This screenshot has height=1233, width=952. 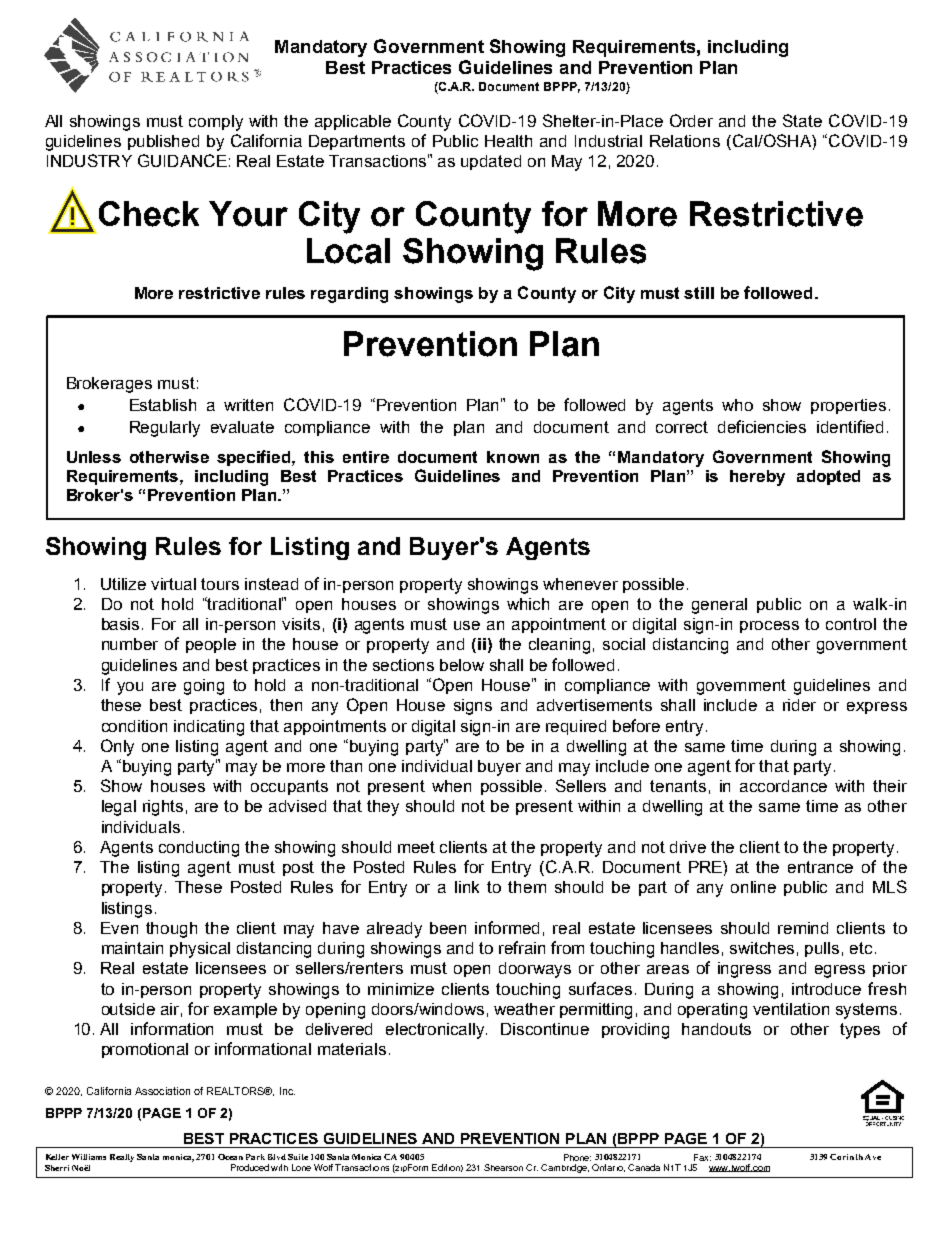 What do you see at coordinates (462, 665) in the screenshot?
I see `below` at bounding box center [462, 665].
